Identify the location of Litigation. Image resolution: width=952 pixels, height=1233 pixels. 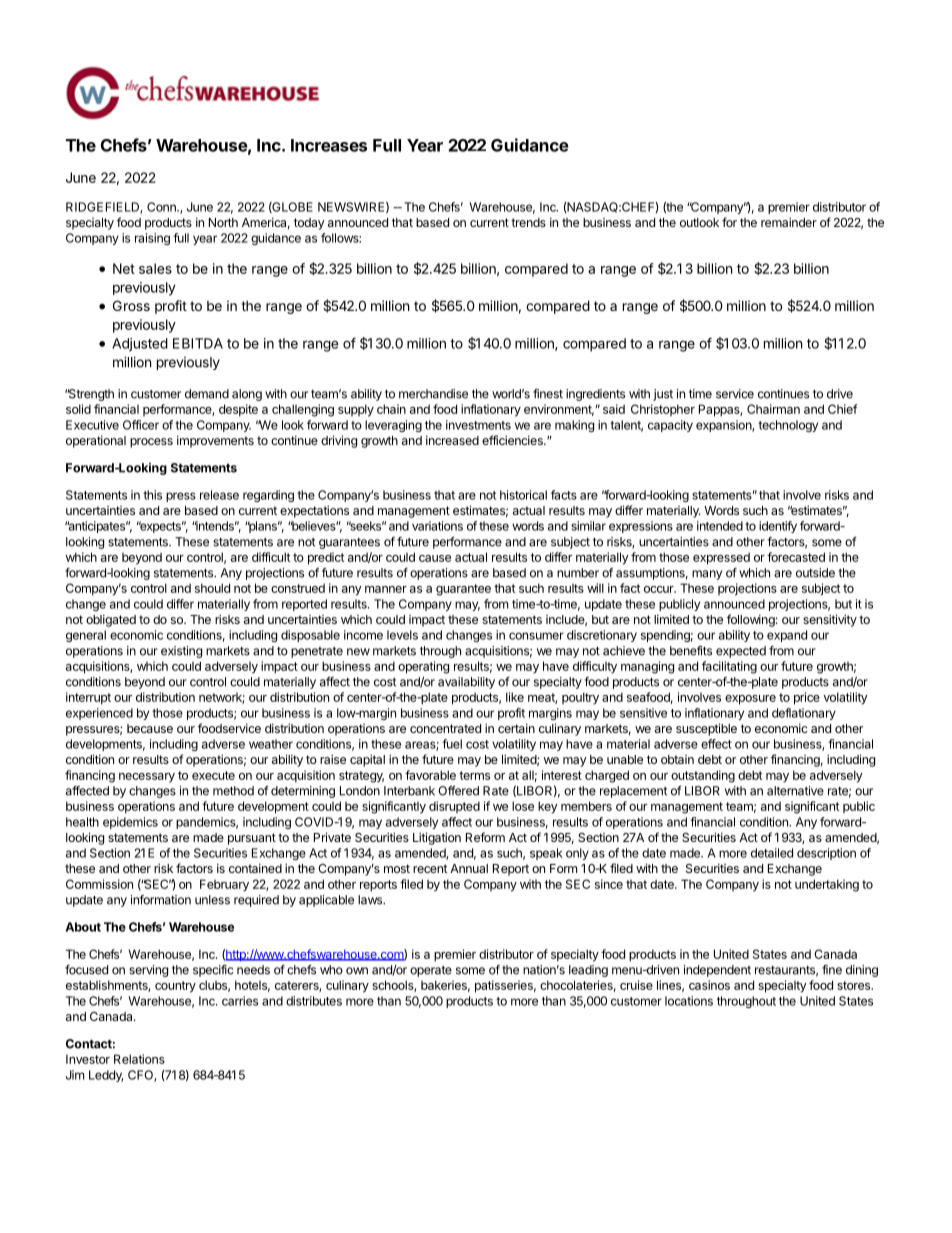
(437, 838).
